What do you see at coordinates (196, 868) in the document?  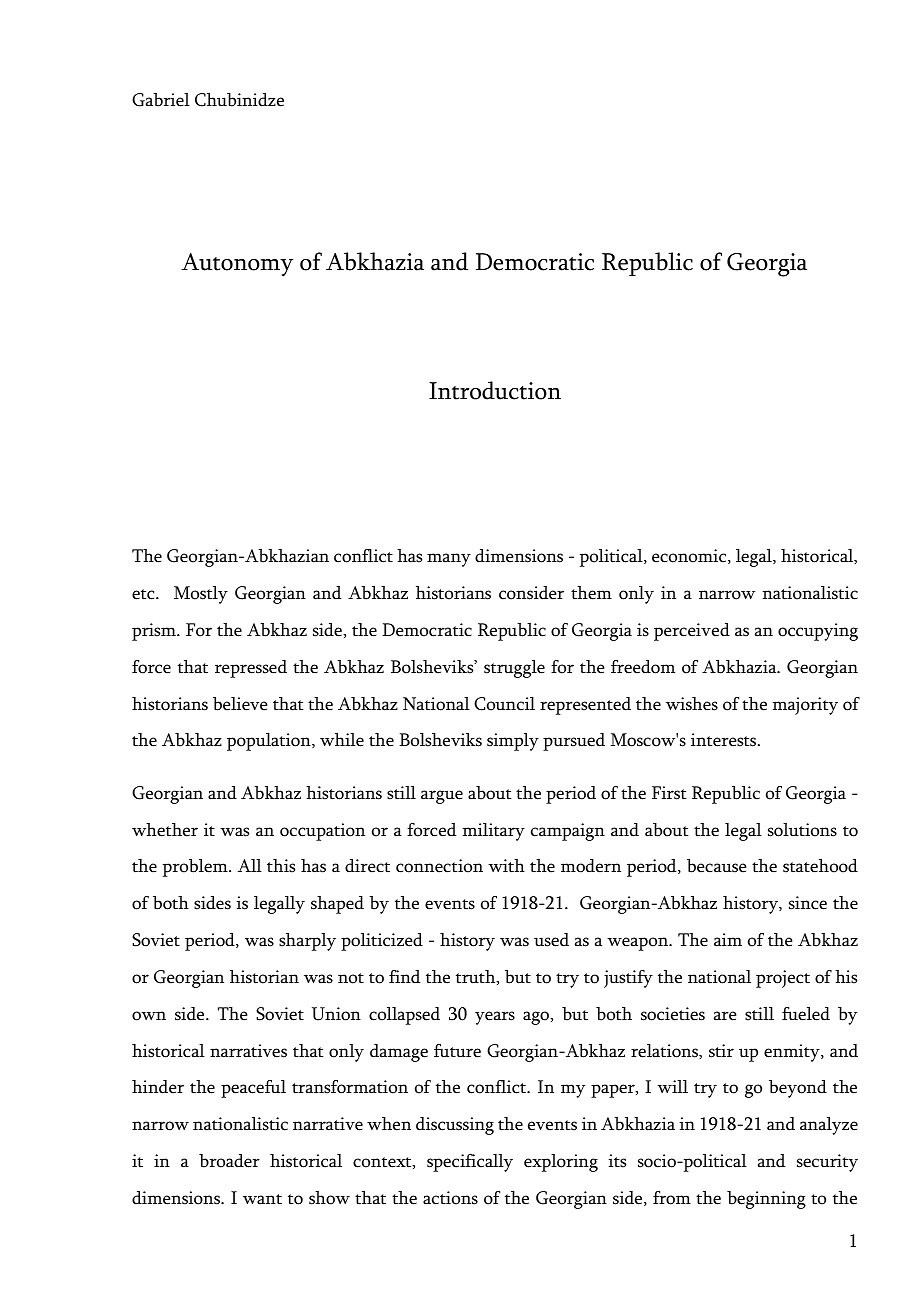 I see `problem` at bounding box center [196, 868].
